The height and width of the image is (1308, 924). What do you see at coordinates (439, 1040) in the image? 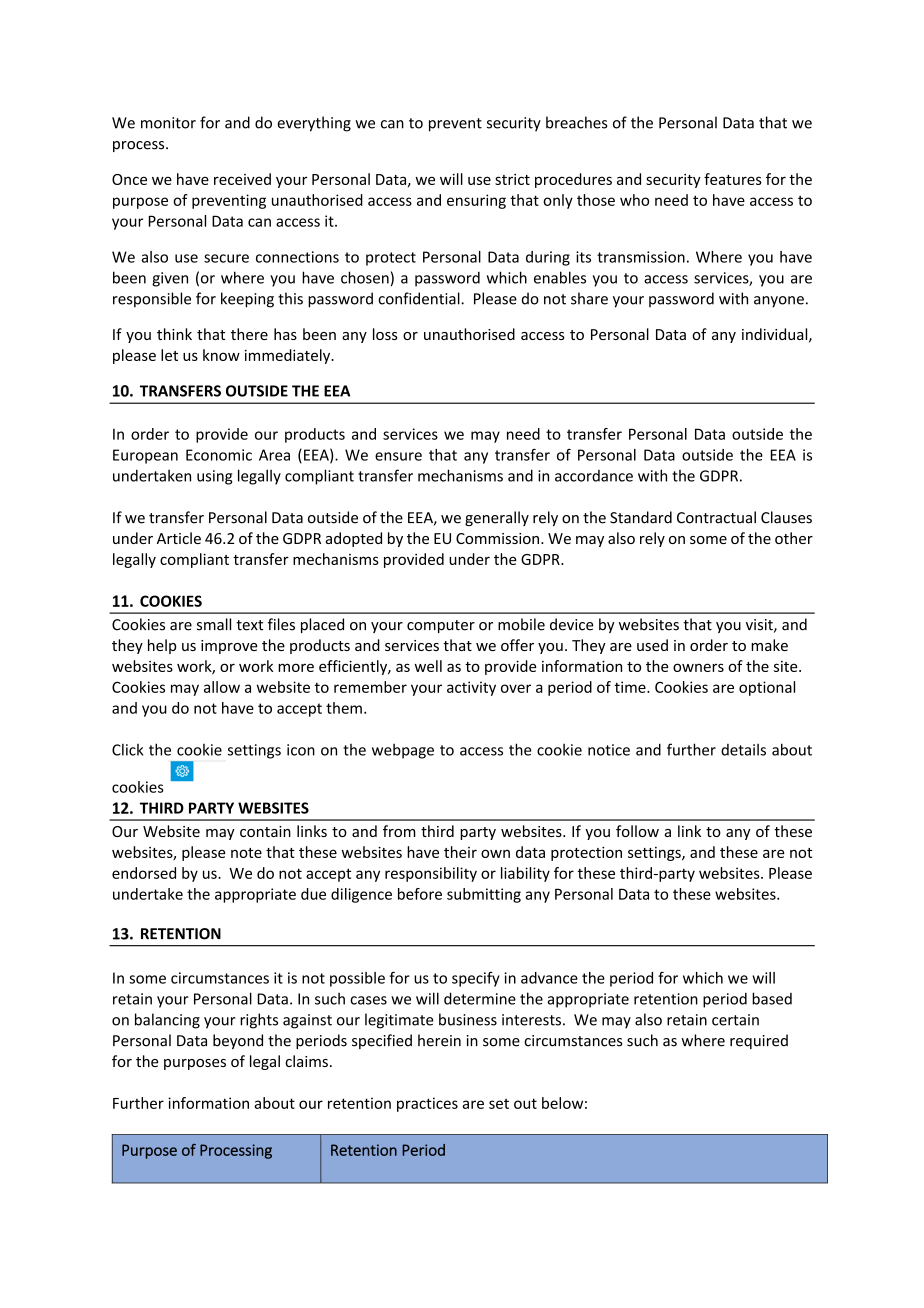
I see `herein` at bounding box center [439, 1040].
